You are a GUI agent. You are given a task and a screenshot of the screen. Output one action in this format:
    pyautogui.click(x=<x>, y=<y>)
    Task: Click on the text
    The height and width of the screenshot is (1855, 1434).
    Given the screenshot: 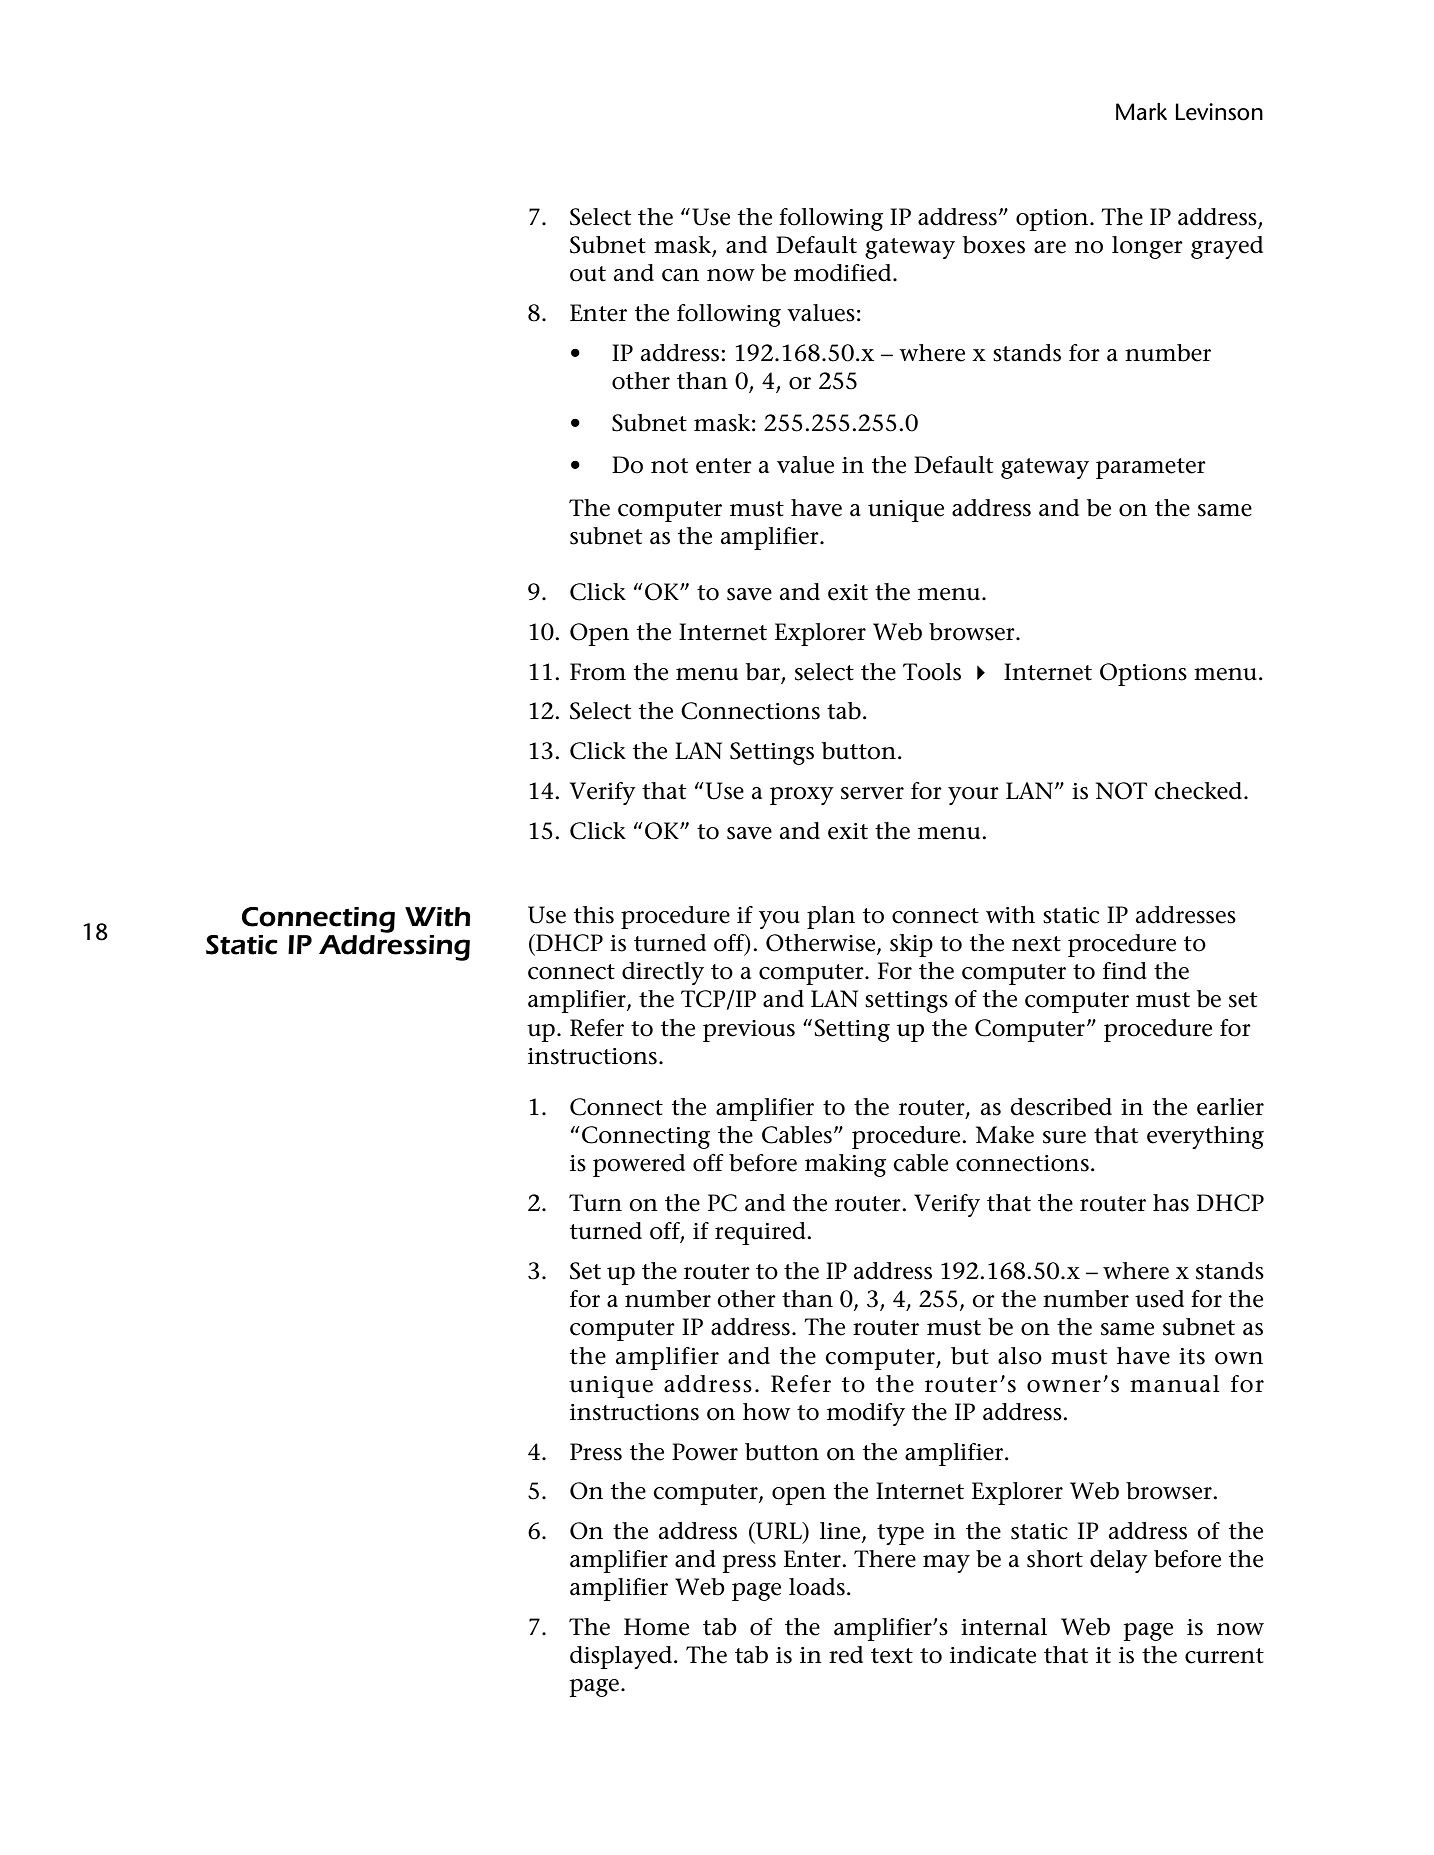 What is the action you would take?
    pyautogui.click(x=892, y=1656)
